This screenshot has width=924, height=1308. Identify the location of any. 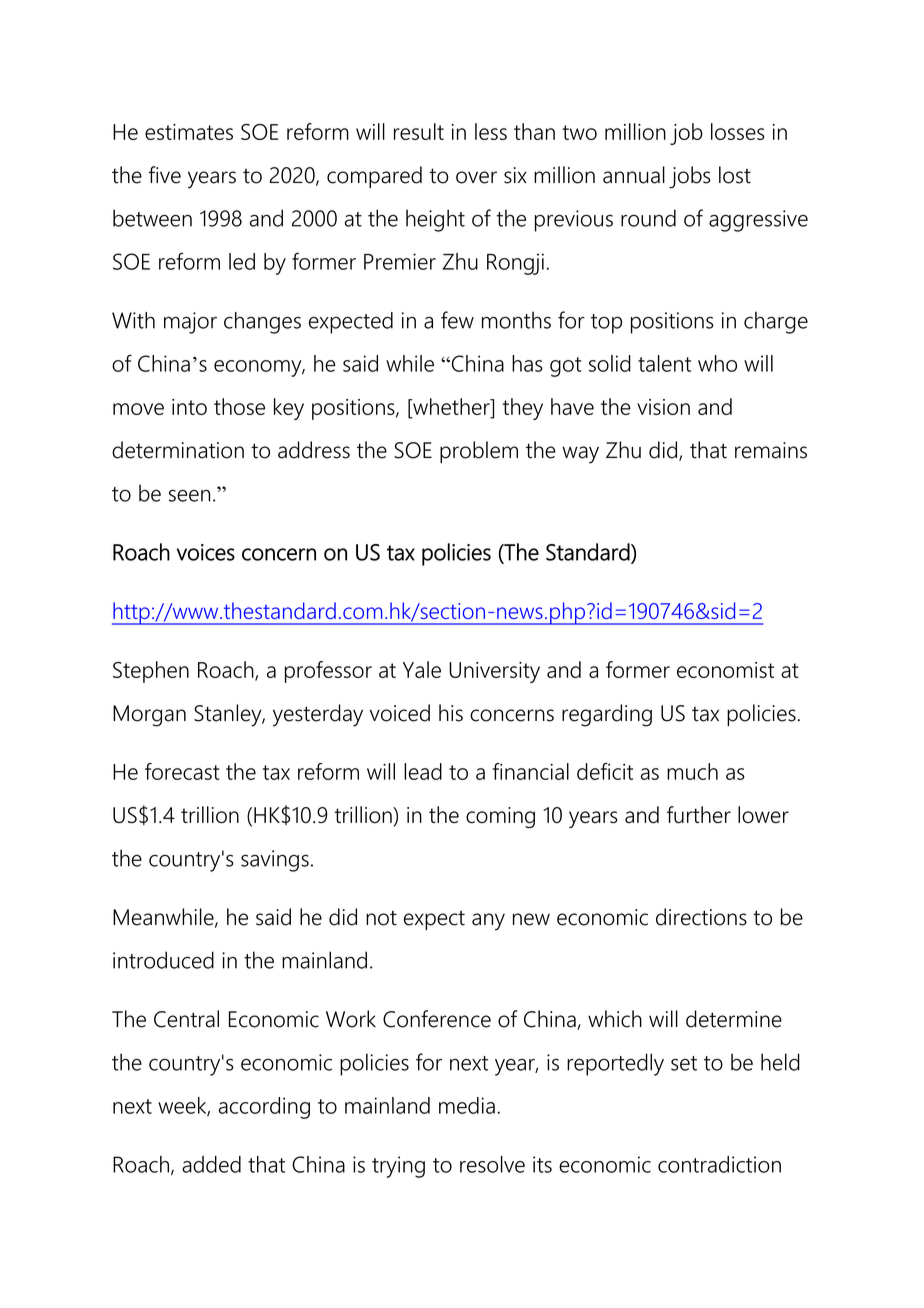
(488, 922).
